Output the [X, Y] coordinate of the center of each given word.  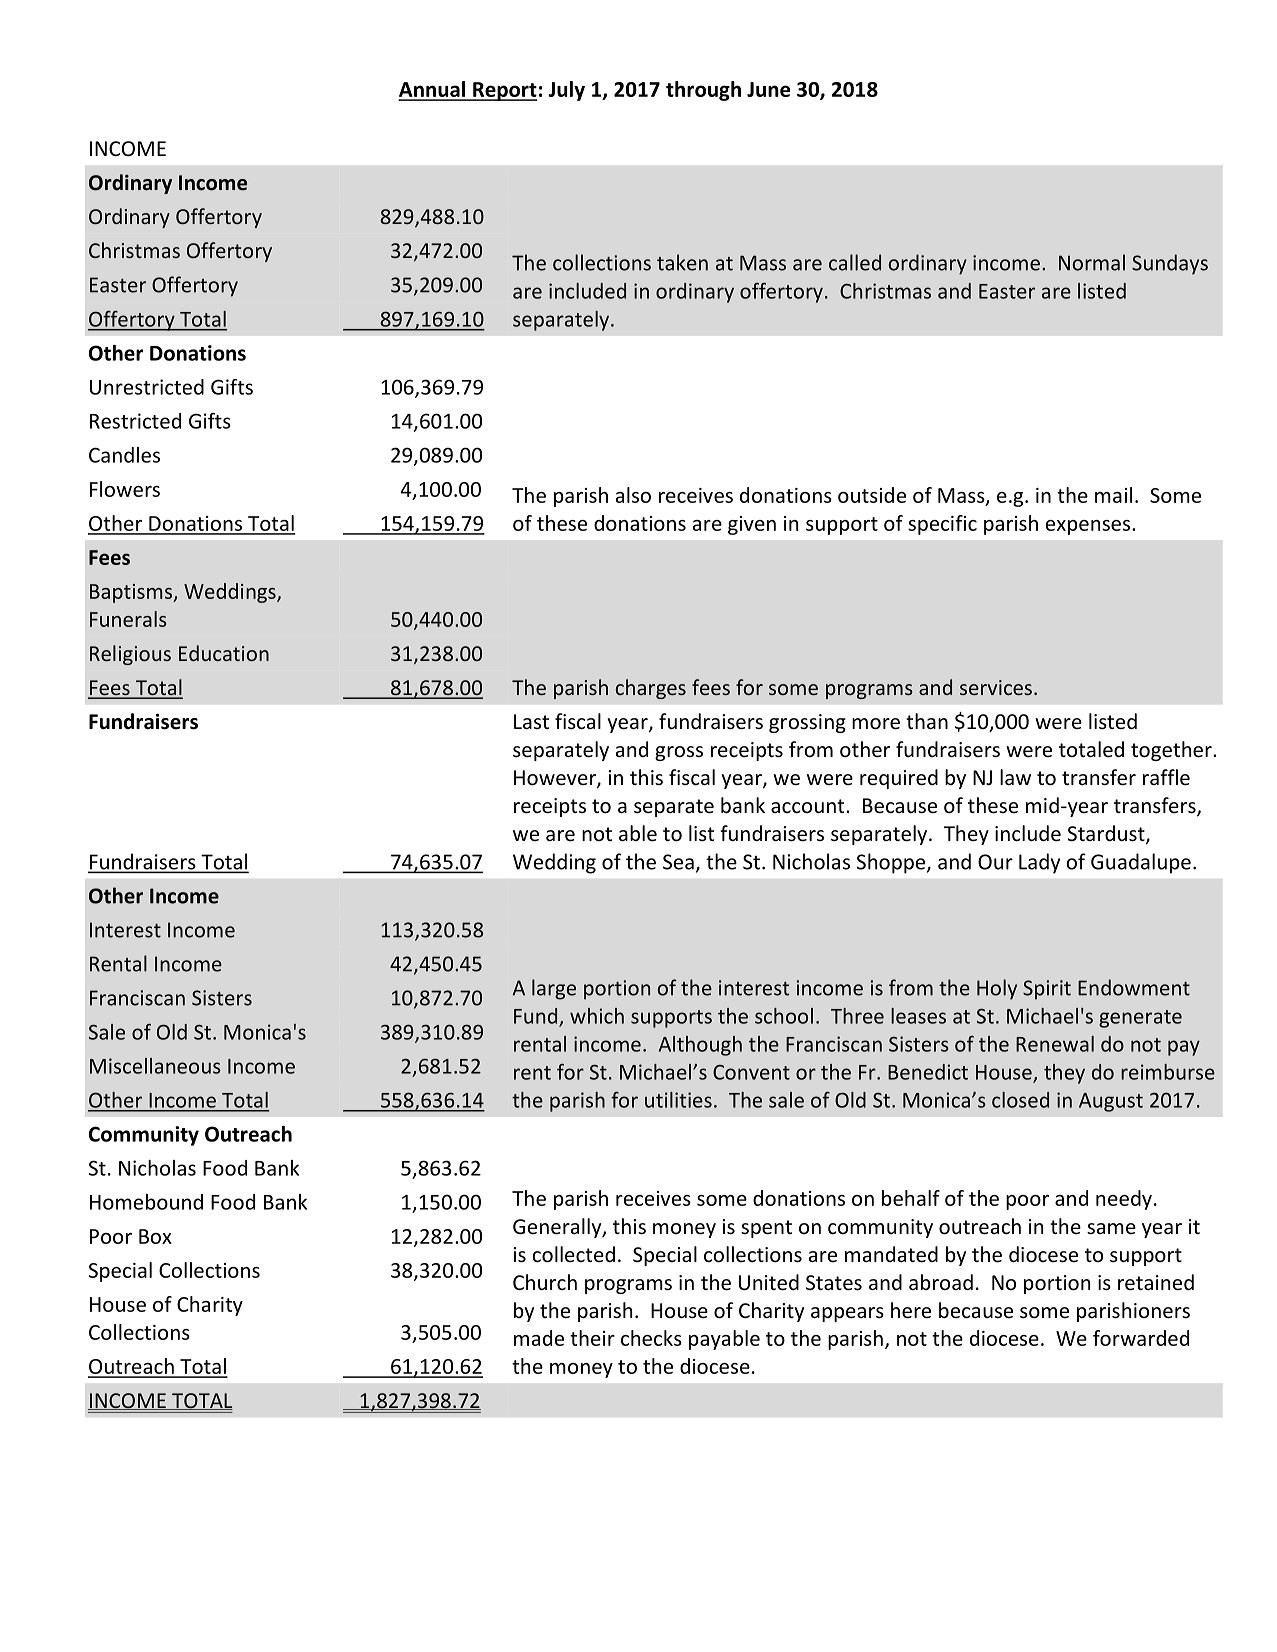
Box [155, 1236]
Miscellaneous [155, 1066]
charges [651, 689]
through [703, 91]
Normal [1092, 262]
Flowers [125, 489]
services [996, 687]
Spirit [1047, 990]
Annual [433, 90]
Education [224, 653]
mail [1113, 495]
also [633, 495]
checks [651, 1338]
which [597, 1016]
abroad [941, 1282]
